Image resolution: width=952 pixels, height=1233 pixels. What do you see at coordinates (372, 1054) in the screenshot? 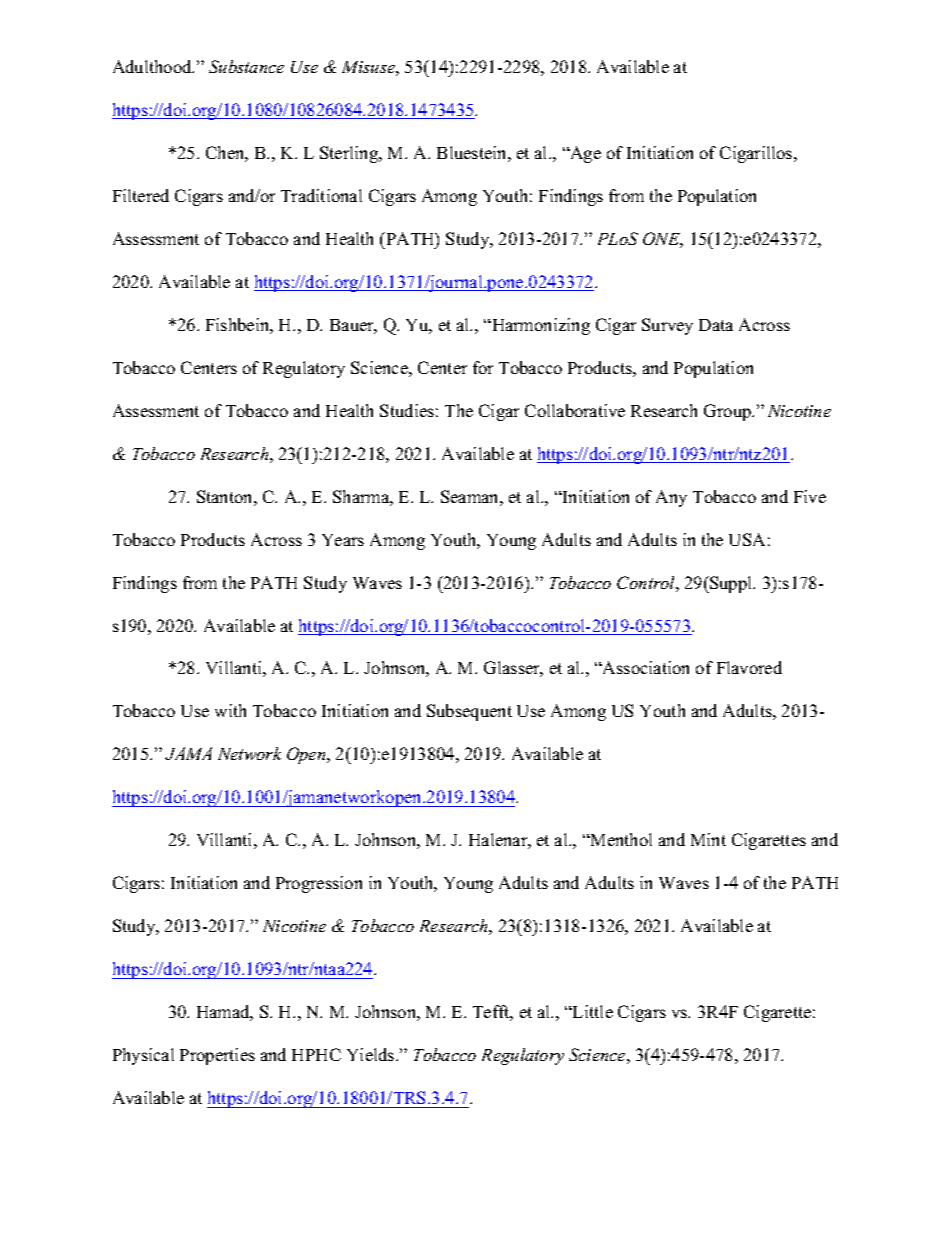
I see `Yields` at bounding box center [372, 1054].
